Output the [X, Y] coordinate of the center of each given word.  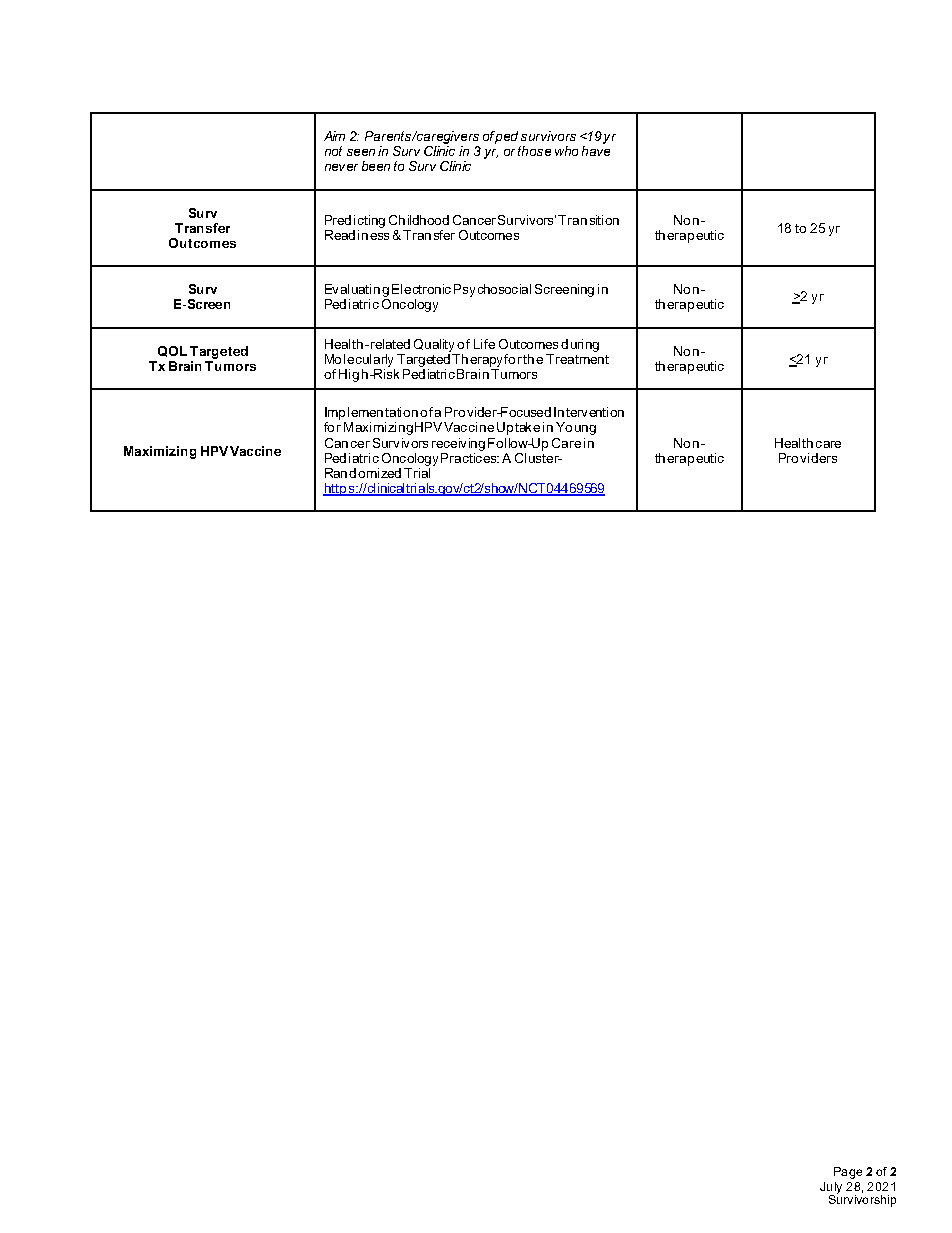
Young [576, 428]
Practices [470, 458]
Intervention [589, 412]
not [333, 151]
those [534, 151]
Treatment [577, 357]
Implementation [371, 413]
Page [848, 1173]
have [596, 149]
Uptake [518, 428]
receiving [458, 446]
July [831, 1189]
